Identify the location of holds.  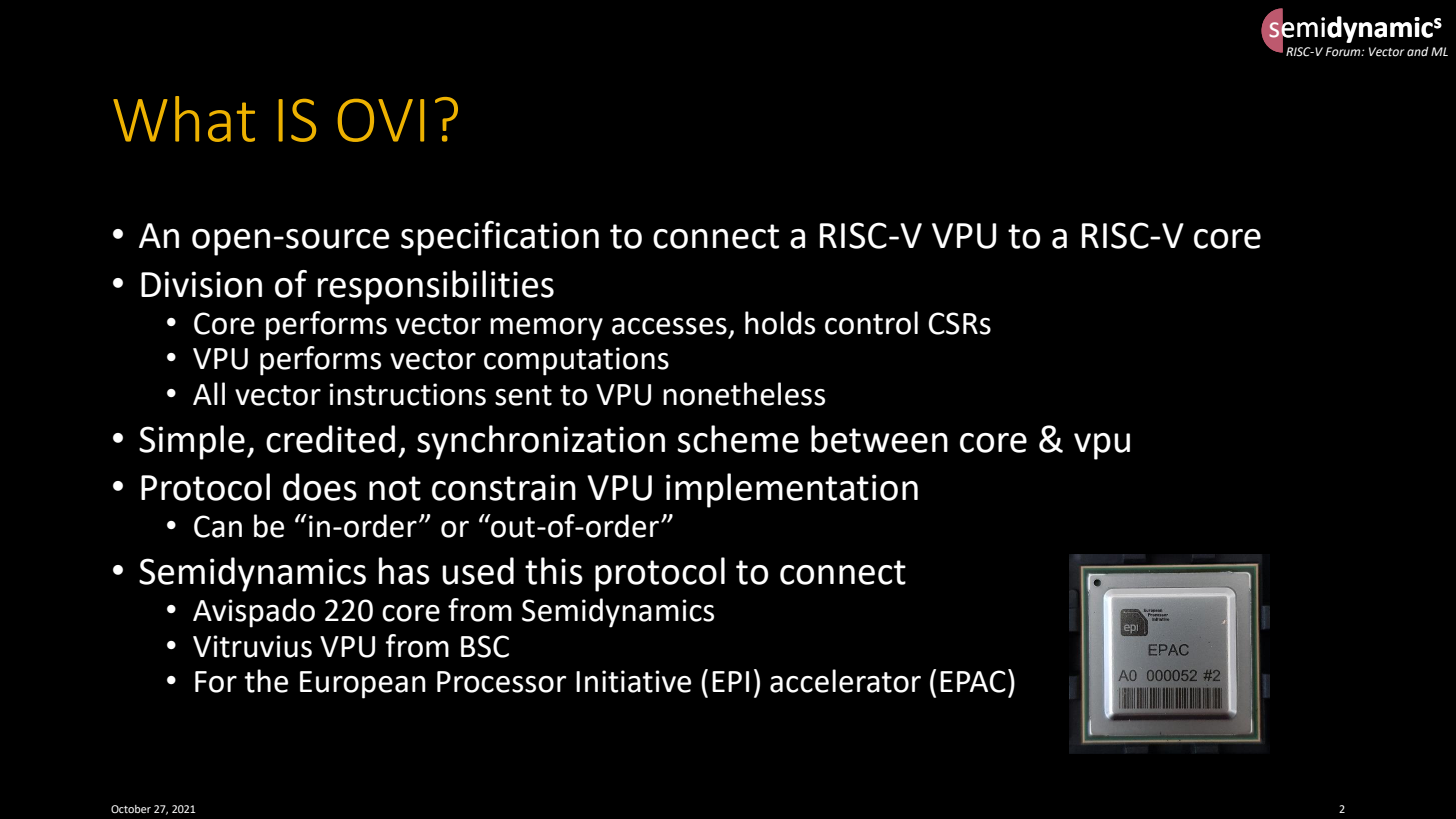
(780, 323).
